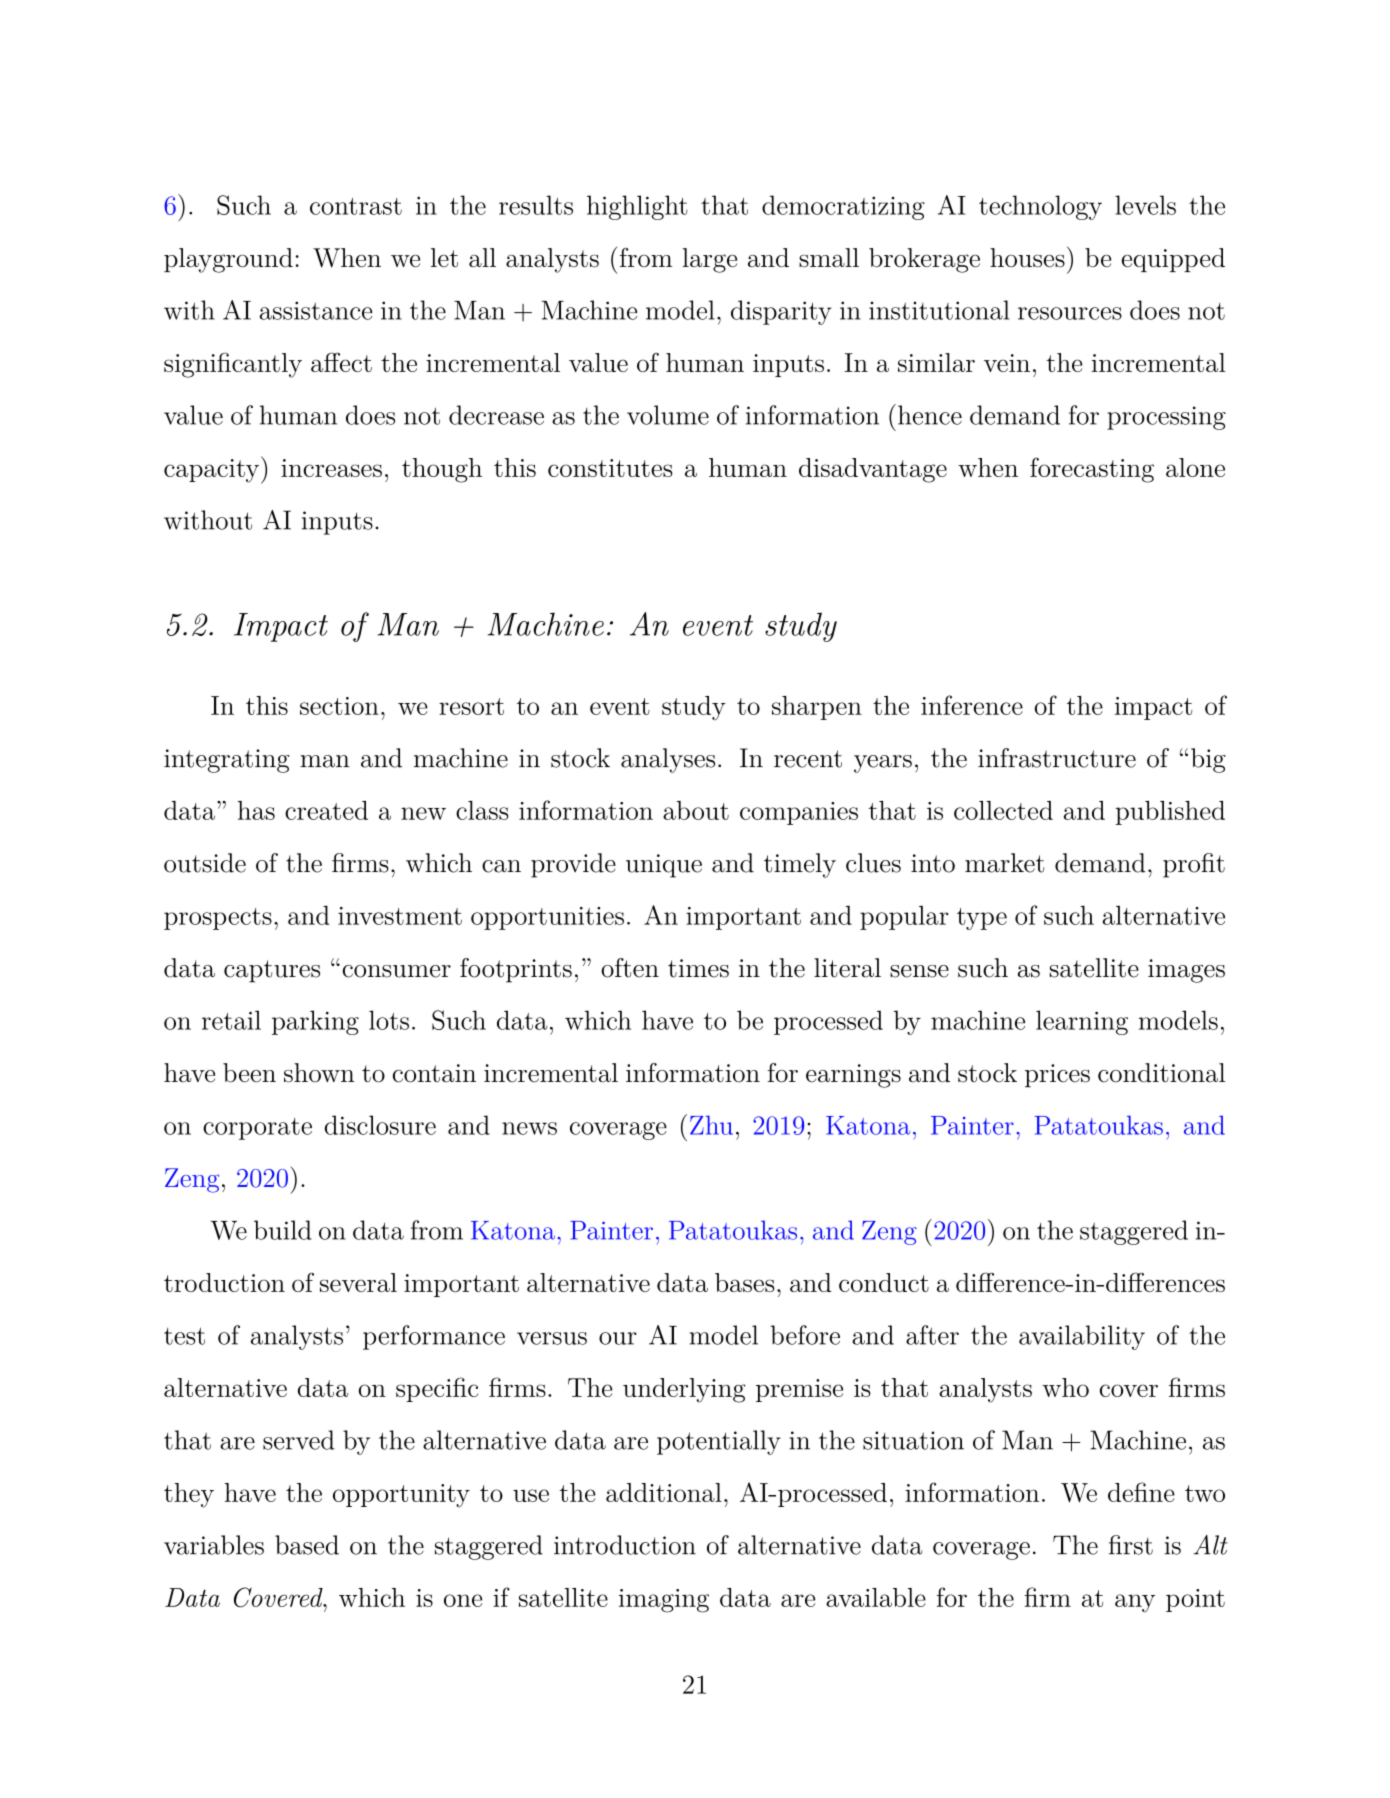  I want to click on availability, so click(1082, 1337).
